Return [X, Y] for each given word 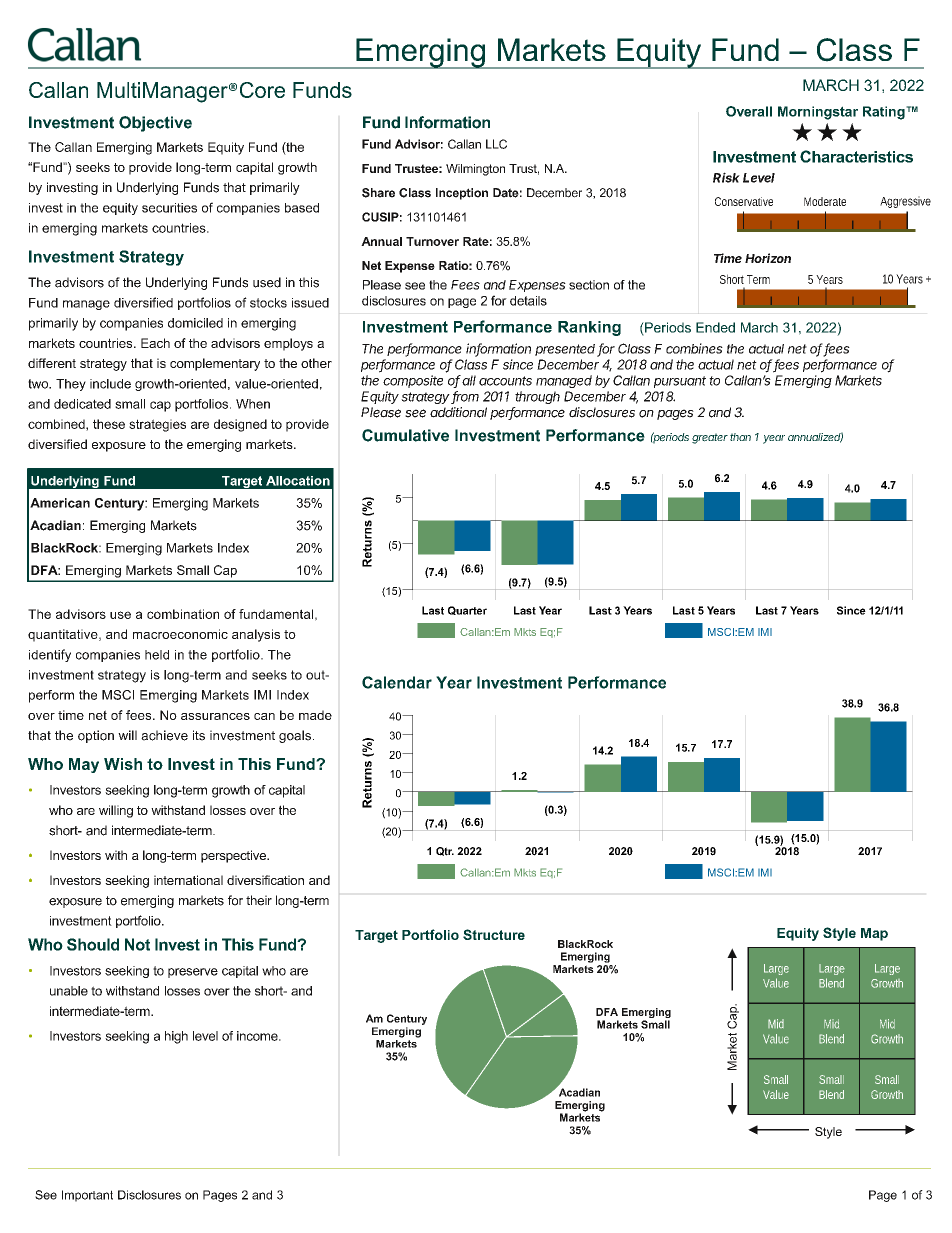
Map [874, 934]
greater [710, 438]
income [258, 1036]
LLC [496, 144]
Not [137, 944]
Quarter [467, 610]
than [740, 437]
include [110, 384]
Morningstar [818, 113]
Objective [155, 124]
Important [87, 1196]
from [465, 397]
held [157, 655]
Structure [494, 934]
